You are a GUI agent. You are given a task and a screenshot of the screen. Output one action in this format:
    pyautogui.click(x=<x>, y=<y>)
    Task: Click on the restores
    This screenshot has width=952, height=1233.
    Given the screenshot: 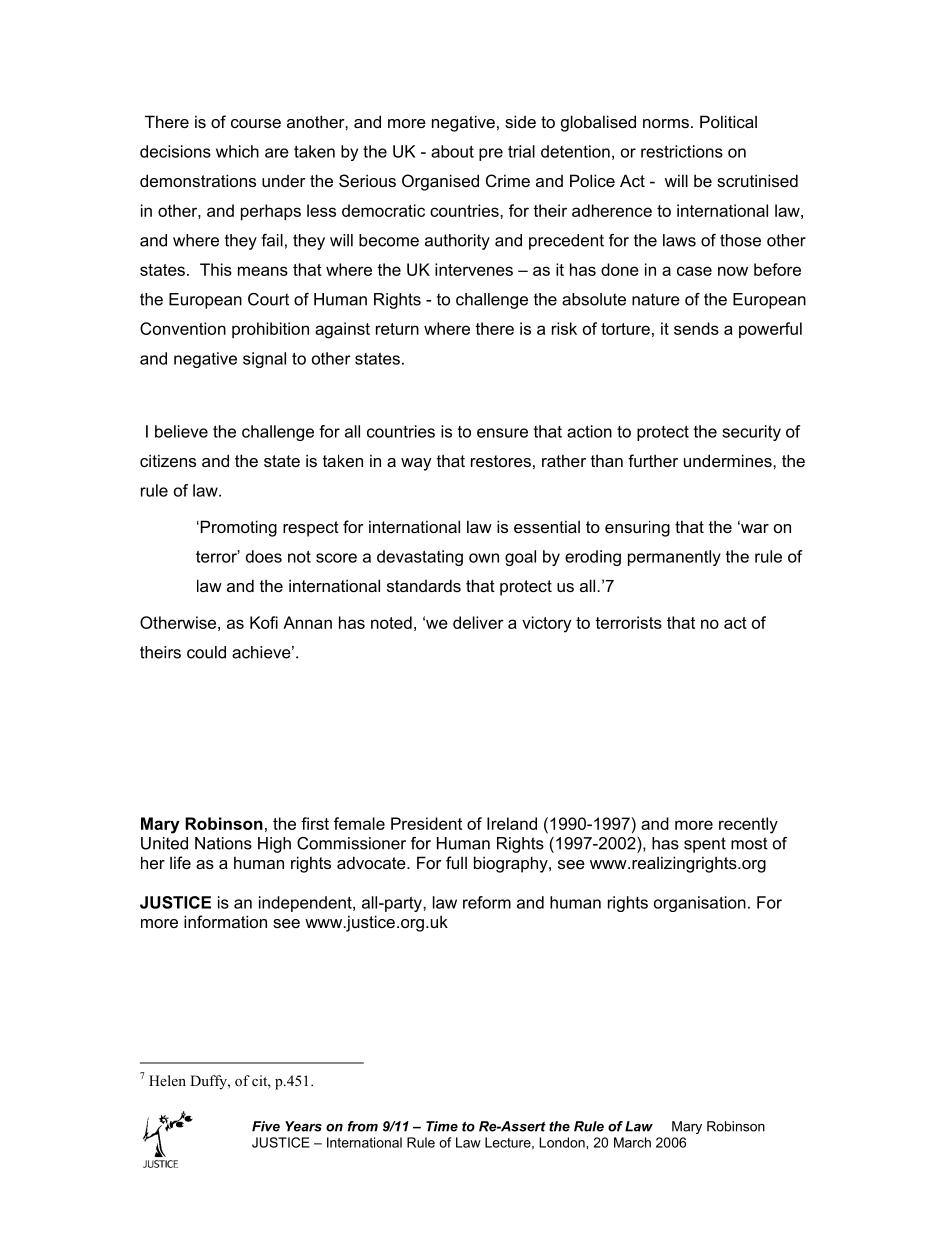 What is the action you would take?
    pyautogui.click(x=501, y=461)
